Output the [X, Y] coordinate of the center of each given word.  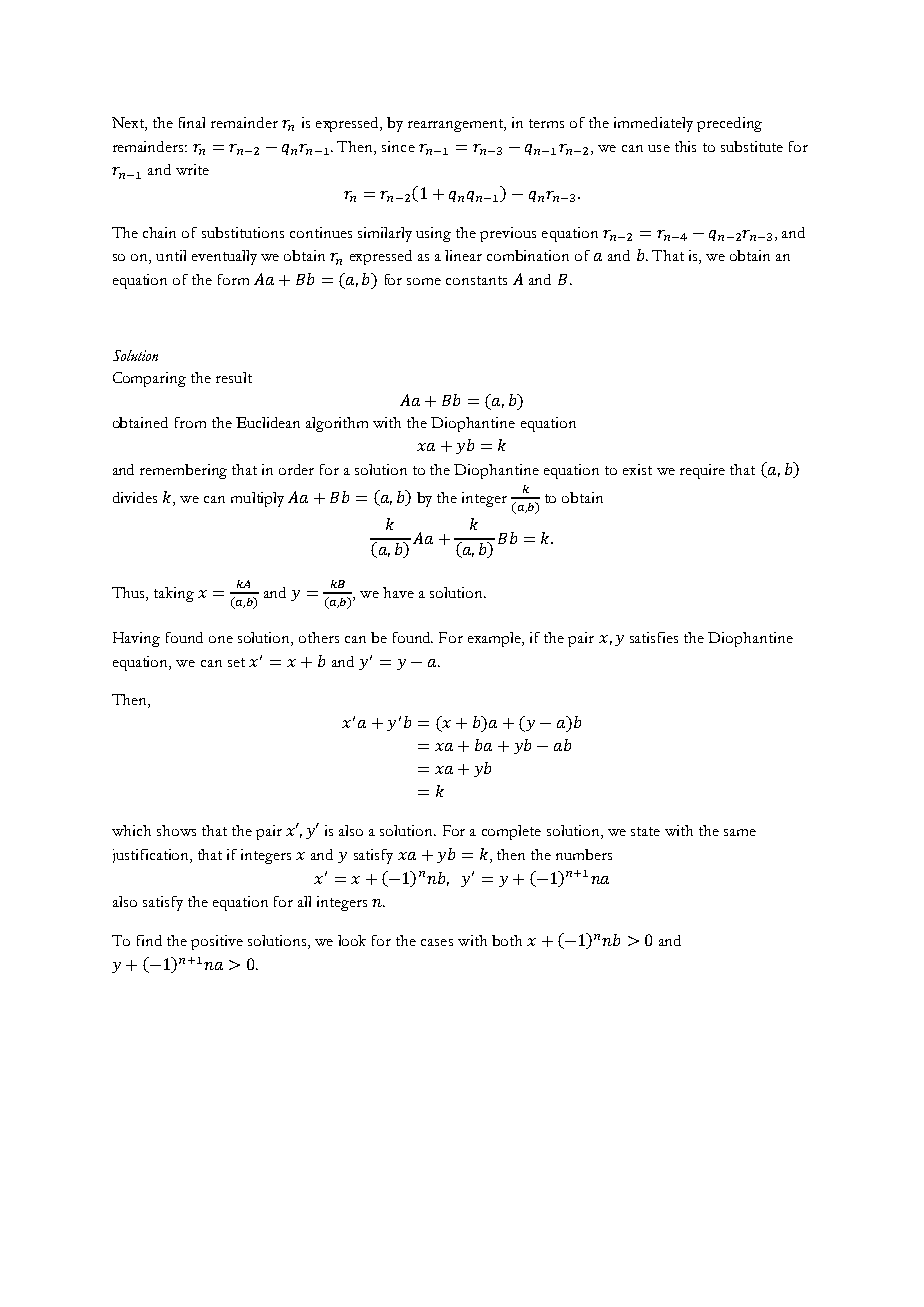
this [685, 146]
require [702, 471]
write [192, 169]
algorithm [337, 424]
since [398, 146]
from [190, 422]
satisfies [654, 637]
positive [217, 942]
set [236, 662]
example [496, 639]
